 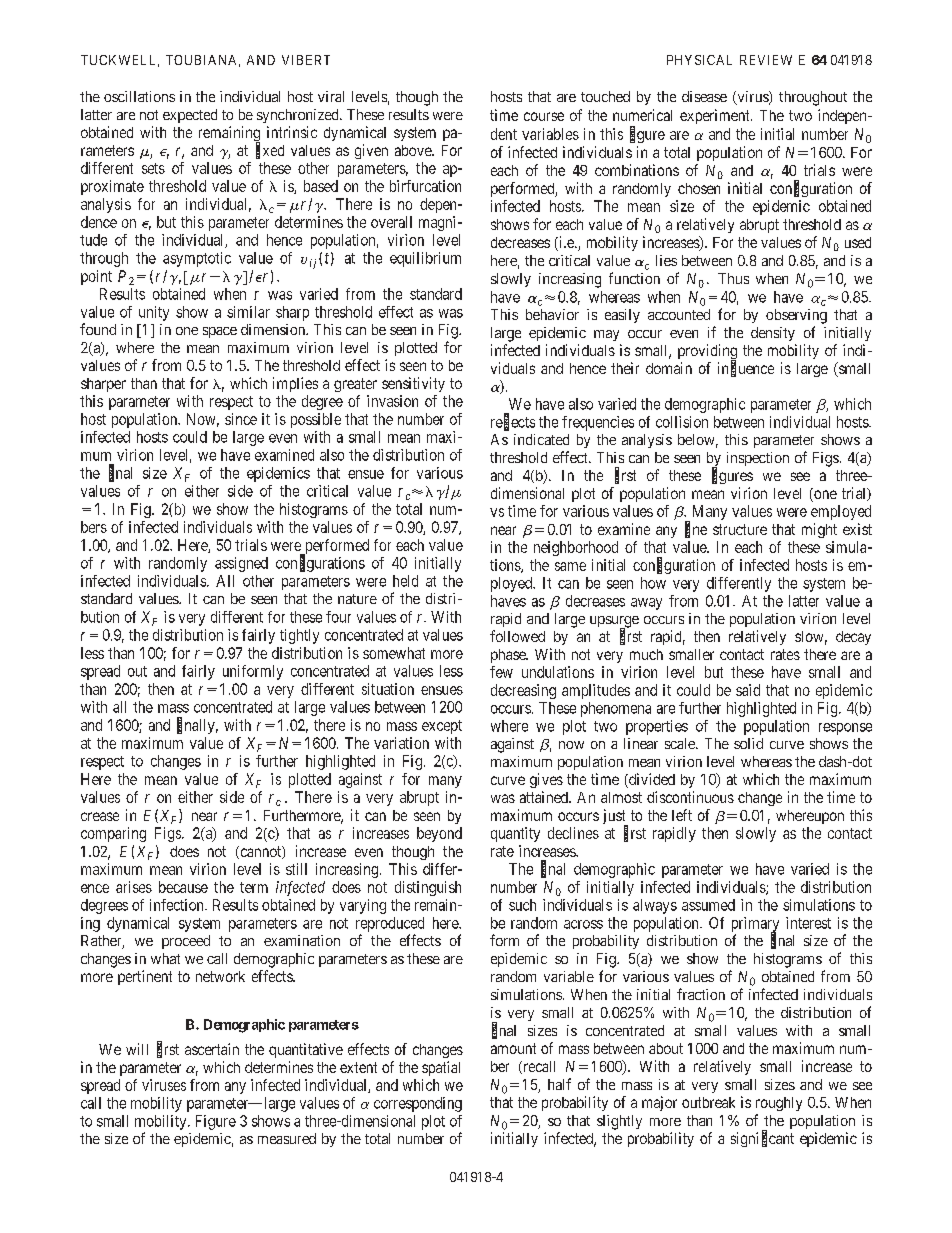 I want to click on followed, so click(x=517, y=636).
